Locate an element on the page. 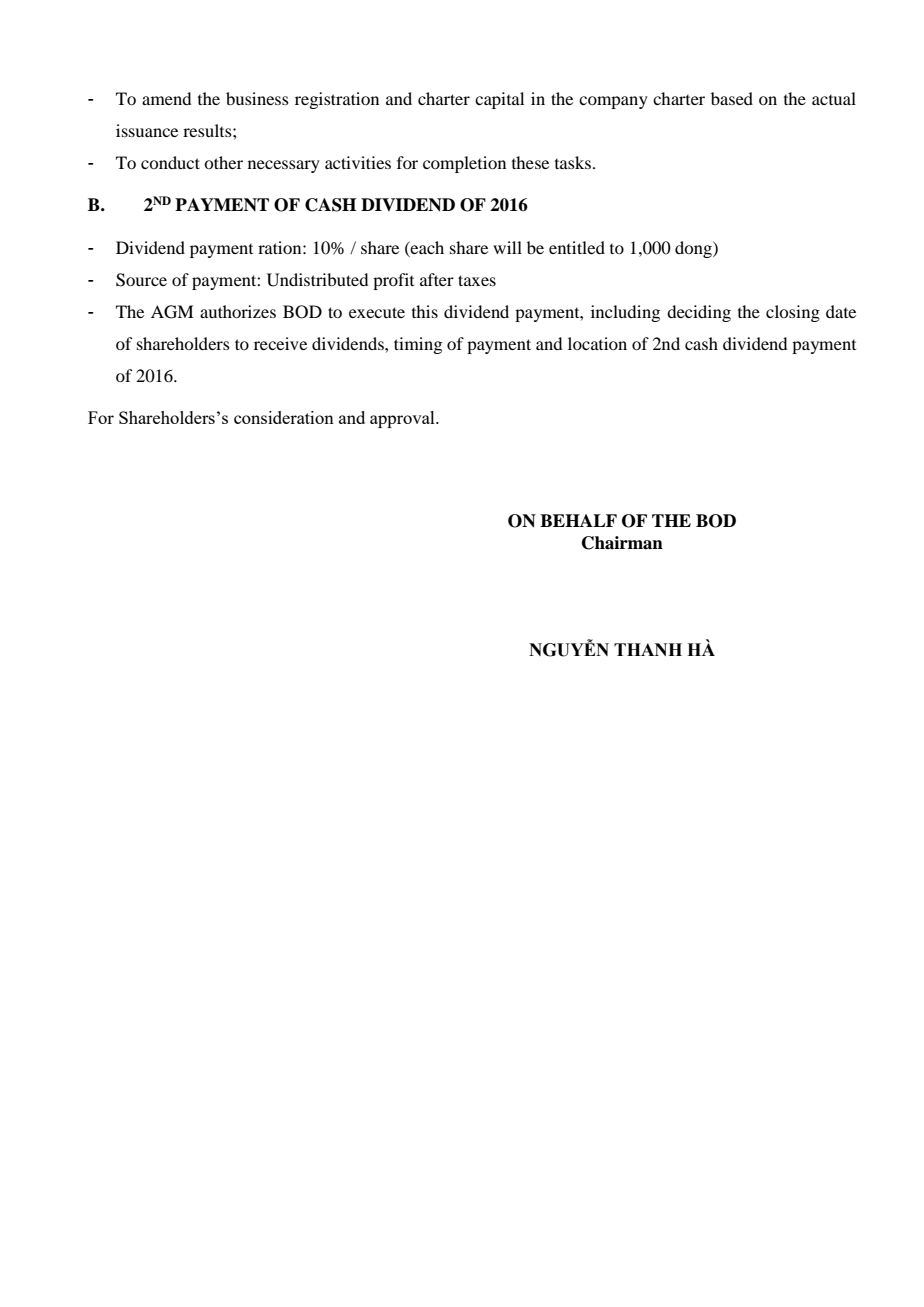 This document has width=924, height=1307. authorizes is located at coordinates (238, 311).
